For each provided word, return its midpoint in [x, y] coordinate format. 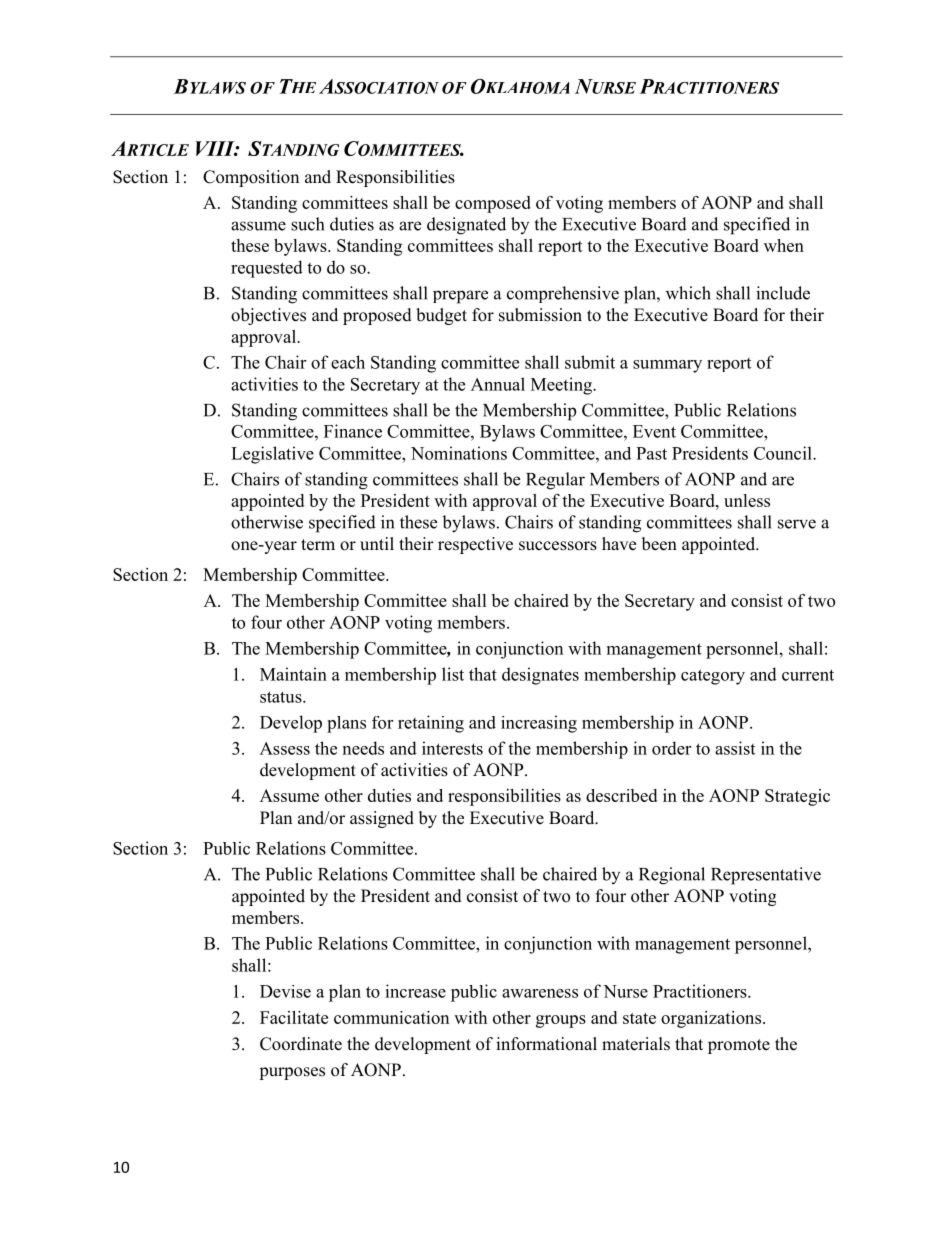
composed [493, 204]
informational [546, 1044]
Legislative [272, 455]
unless [747, 500]
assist [735, 748]
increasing [539, 724]
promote [739, 1046]
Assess [285, 748]
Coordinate [301, 1044]
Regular [555, 481]
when [784, 245]
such [307, 224]
